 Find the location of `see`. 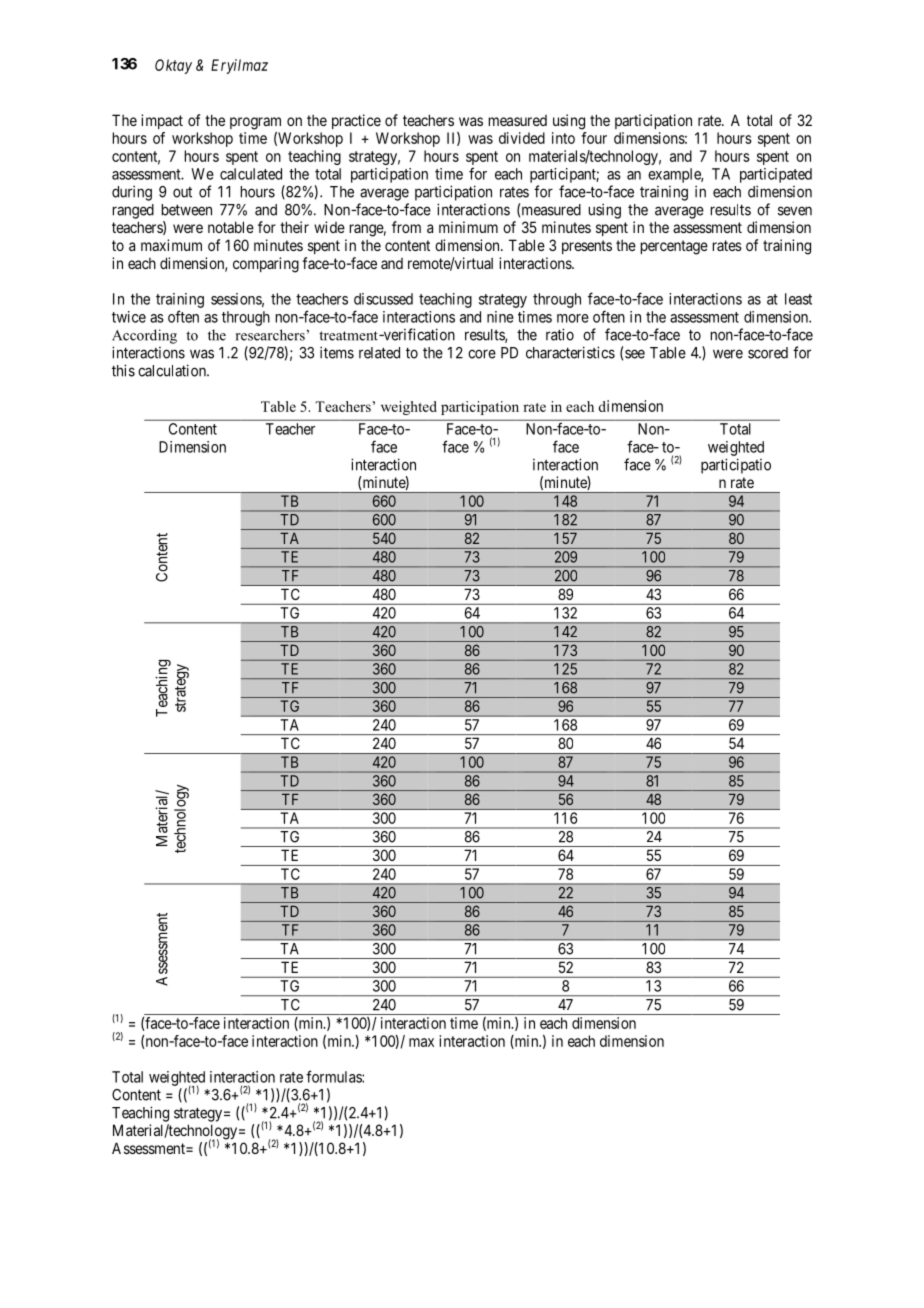

see is located at coordinates (635, 354).
